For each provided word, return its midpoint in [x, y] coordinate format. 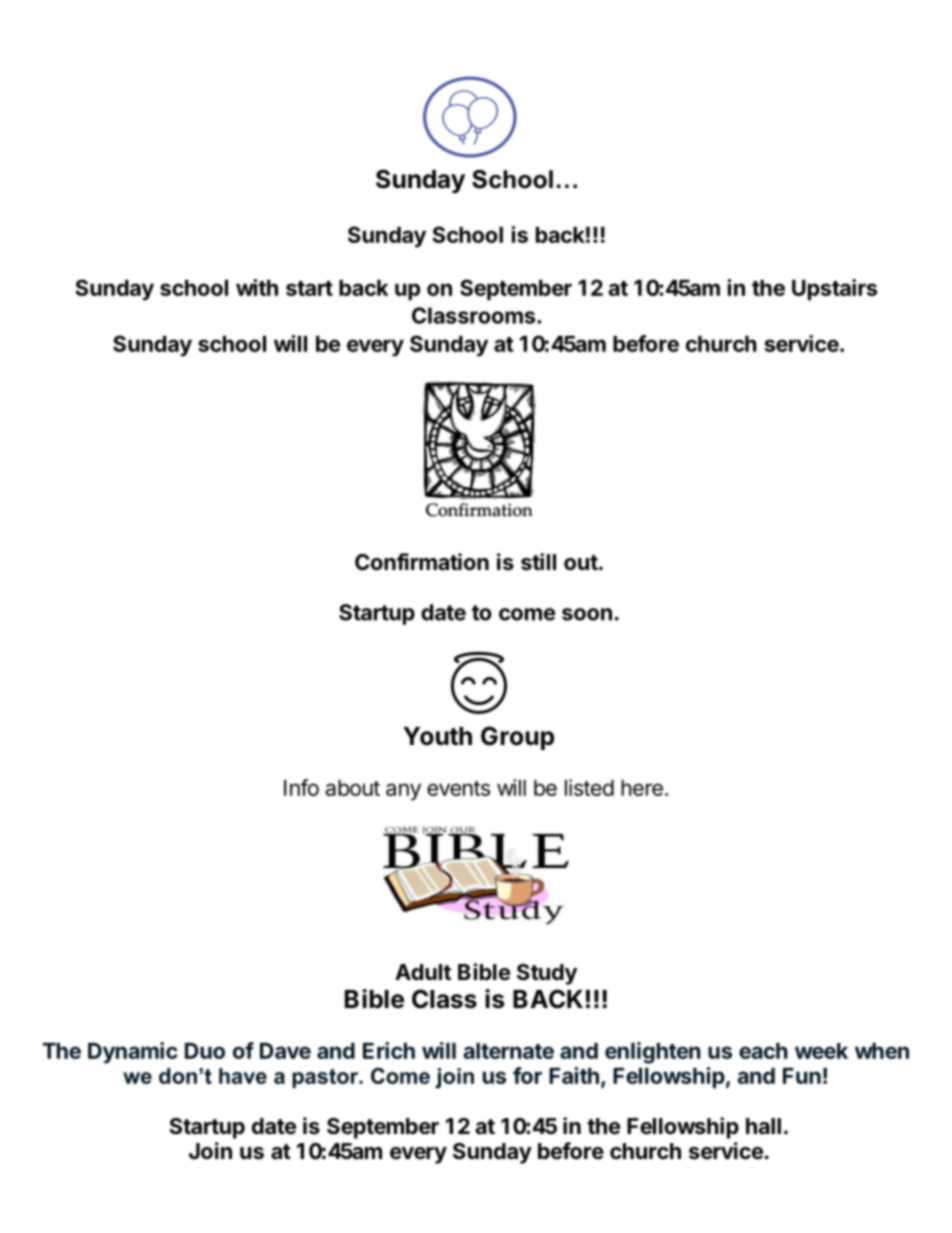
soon [587, 614]
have [243, 1076]
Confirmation [422, 562]
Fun [802, 1076]
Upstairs [834, 290]
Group [517, 738]
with [257, 287]
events [458, 788]
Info [301, 787]
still [538, 562]
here [642, 788]
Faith [574, 1075]
